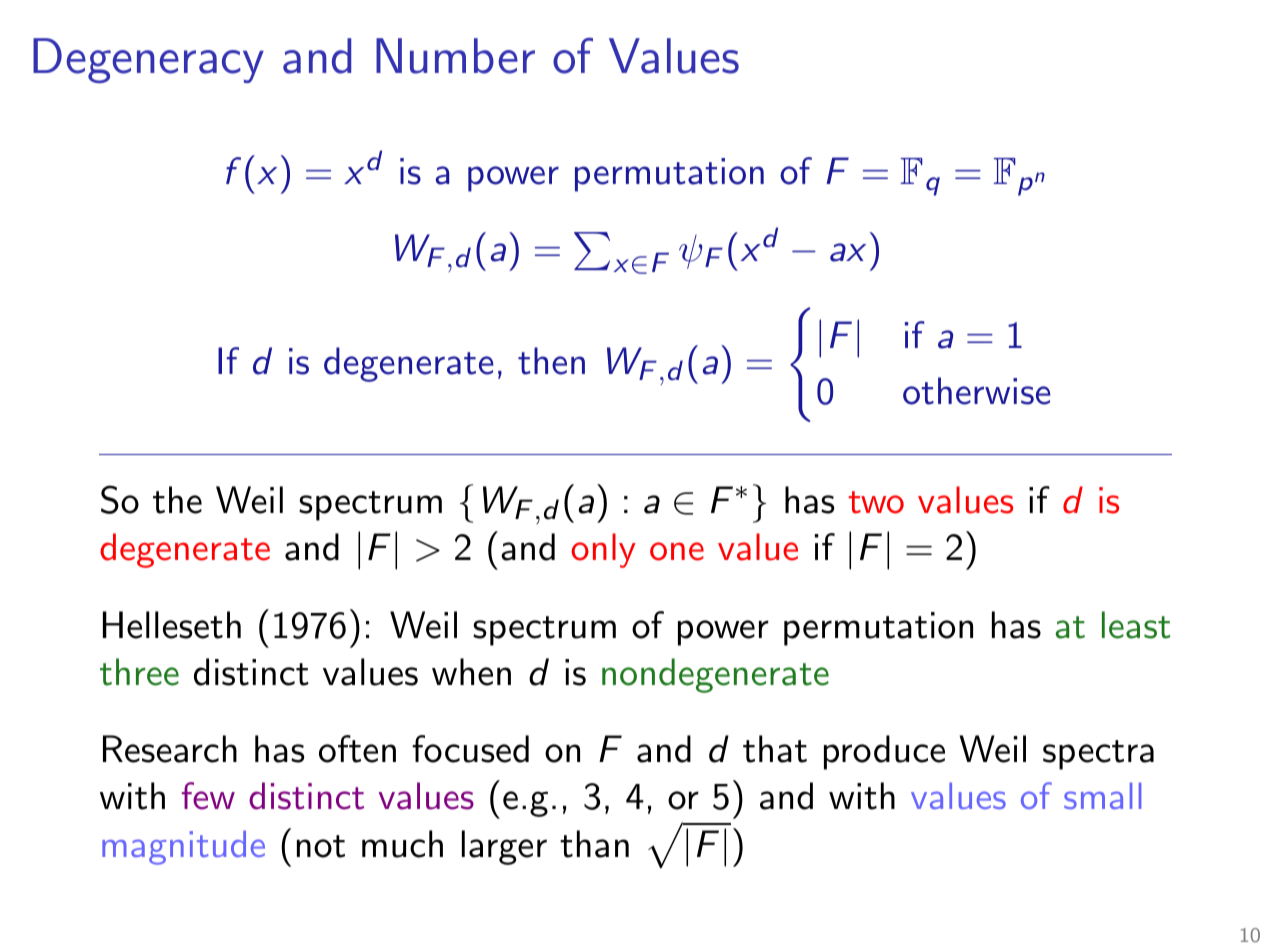  Describe the element at coordinates (1102, 795) in the document. I see `small` at that location.
